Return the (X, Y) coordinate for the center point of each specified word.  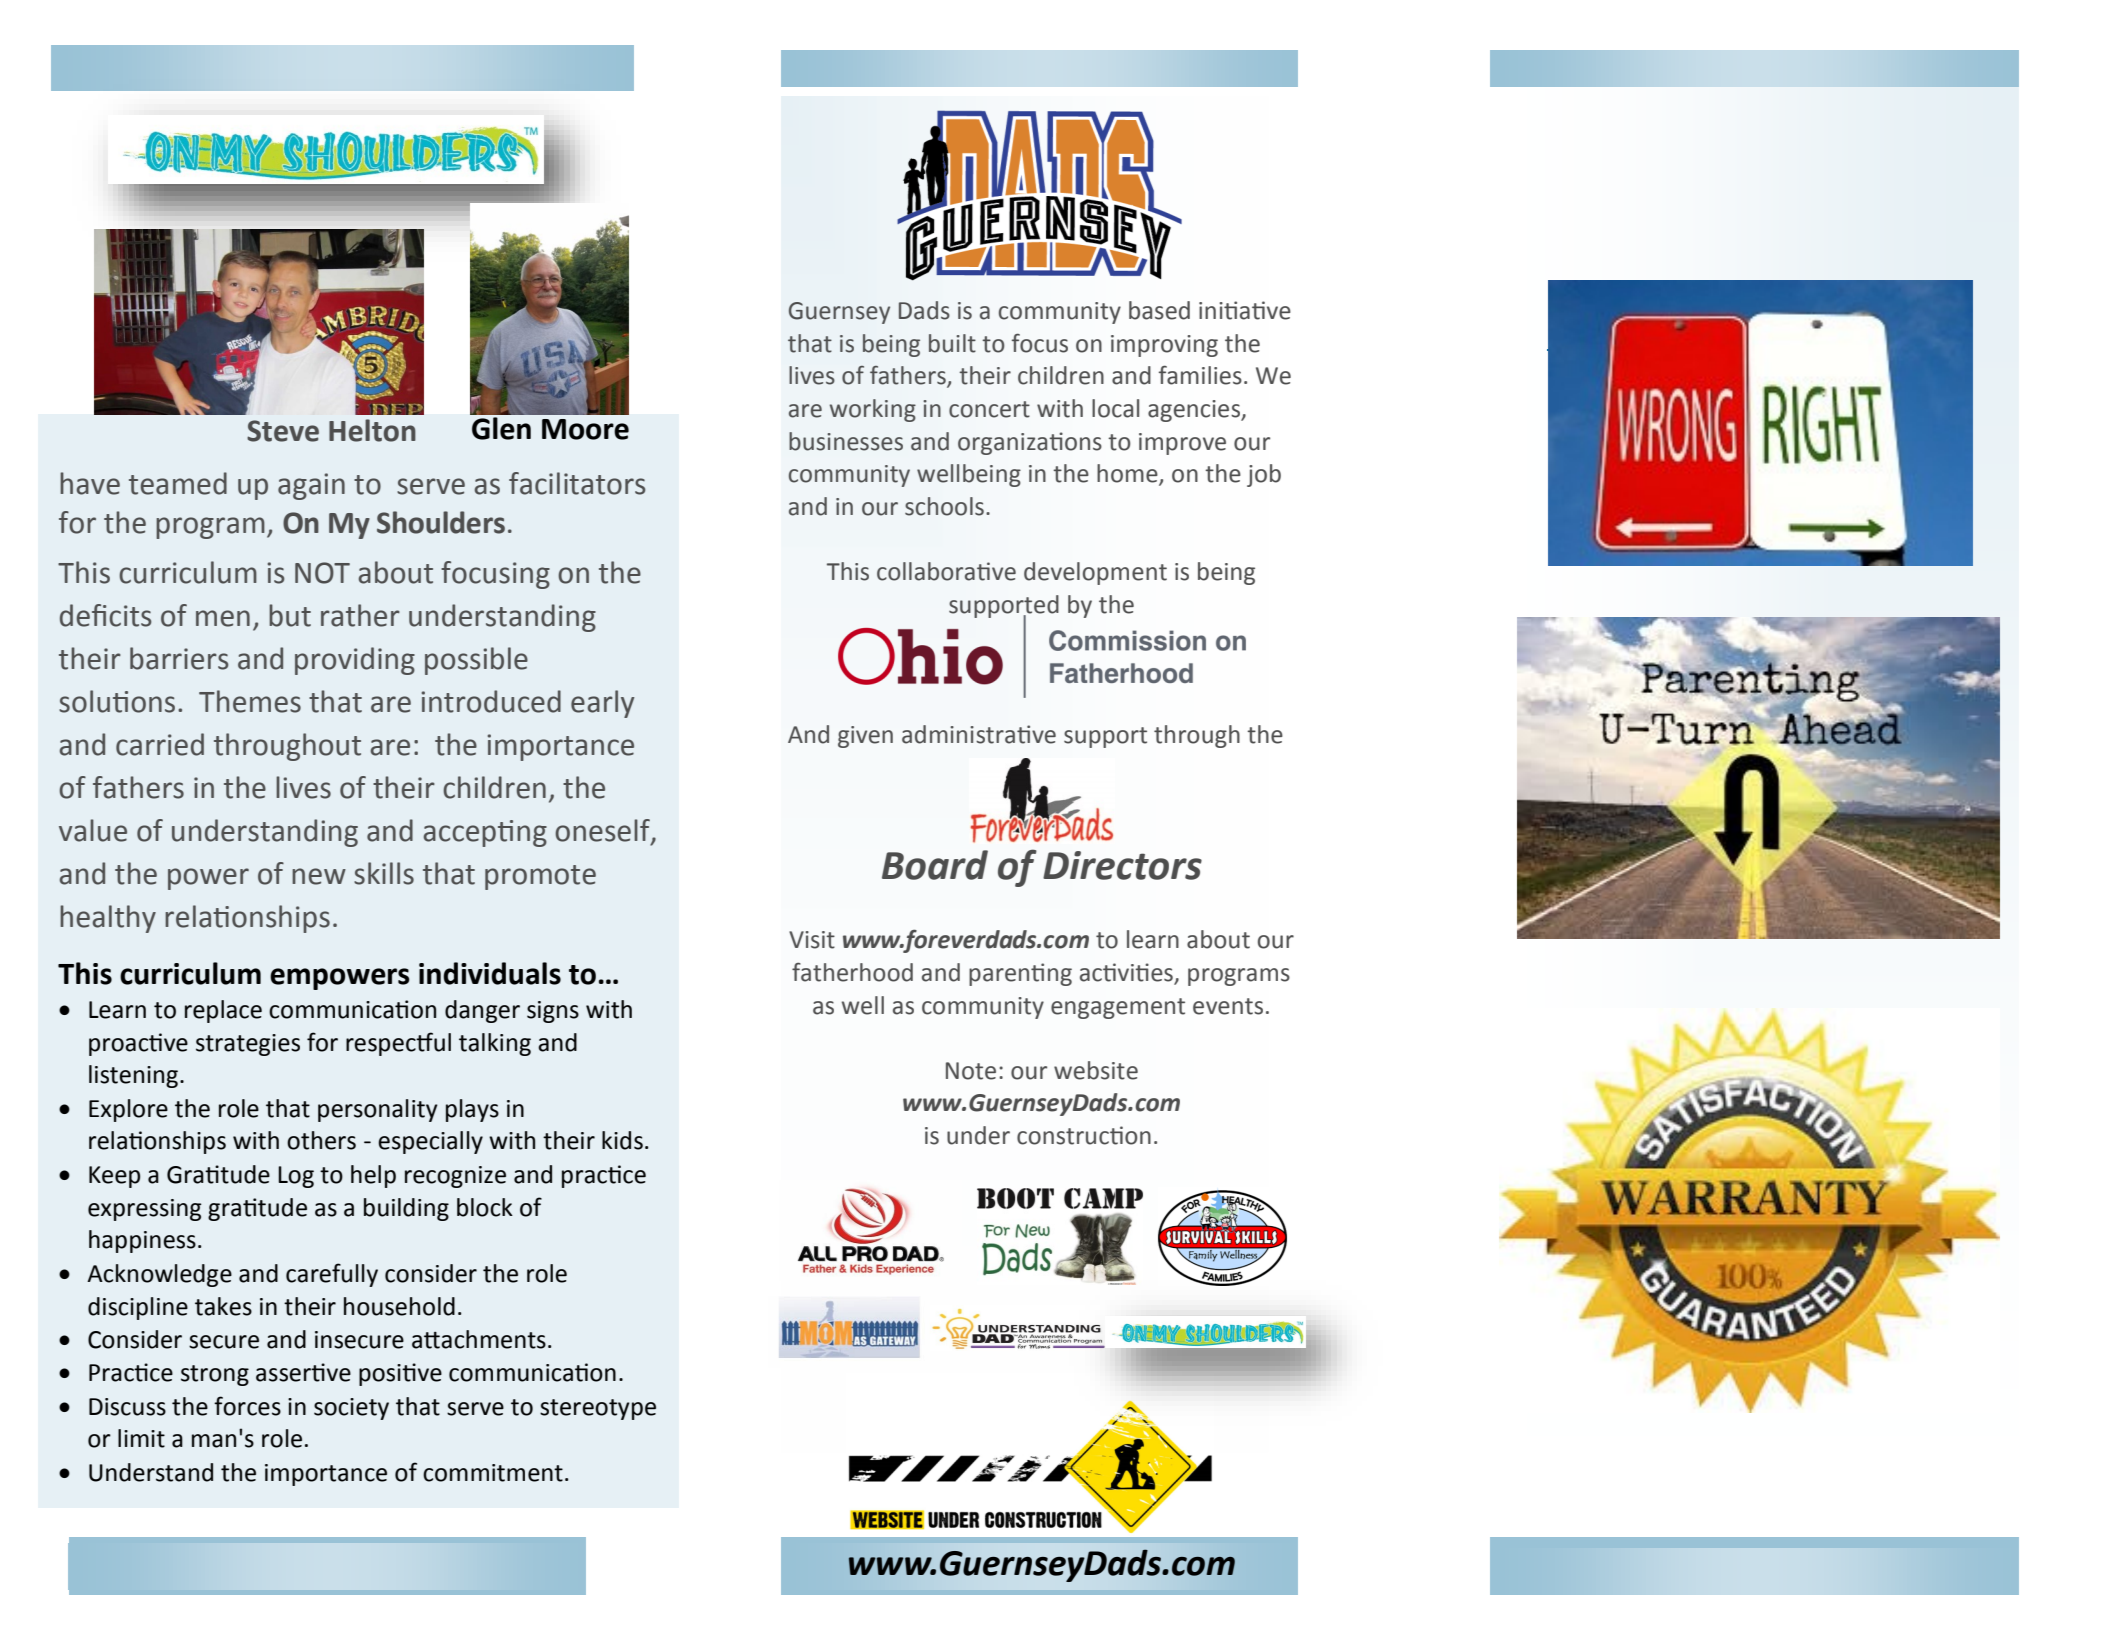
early (602, 704)
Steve (283, 431)
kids (622, 1140)
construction (1084, 1135)
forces (247, 1406)
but (290, 615)
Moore (585, 429)
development (1095, 573)
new (319, 876)
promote (540, 877)
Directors (1122, 865)
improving (1164, 346)
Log (296, 1177)
